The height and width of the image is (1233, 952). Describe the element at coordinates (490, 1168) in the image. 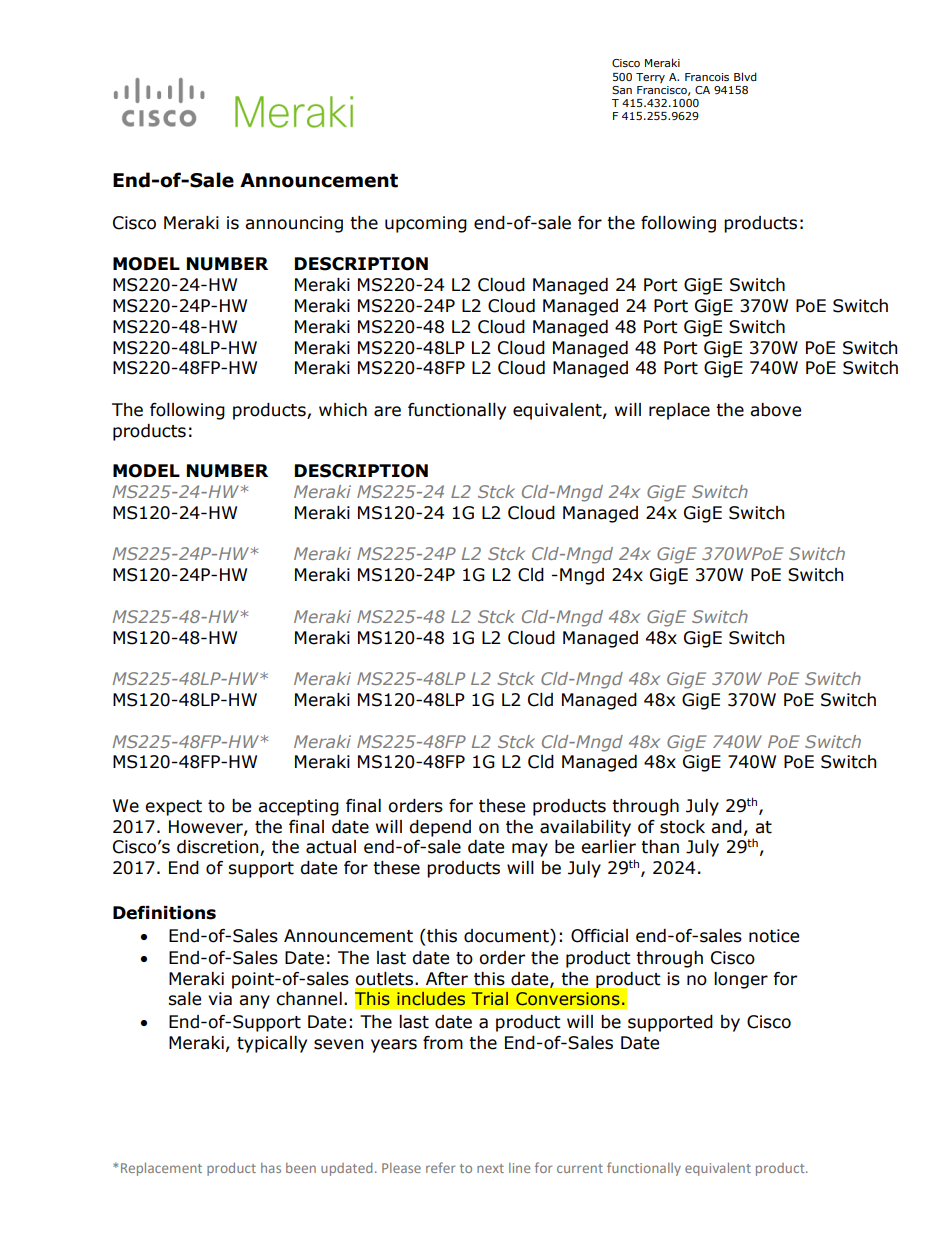

I see `next` at that location.
